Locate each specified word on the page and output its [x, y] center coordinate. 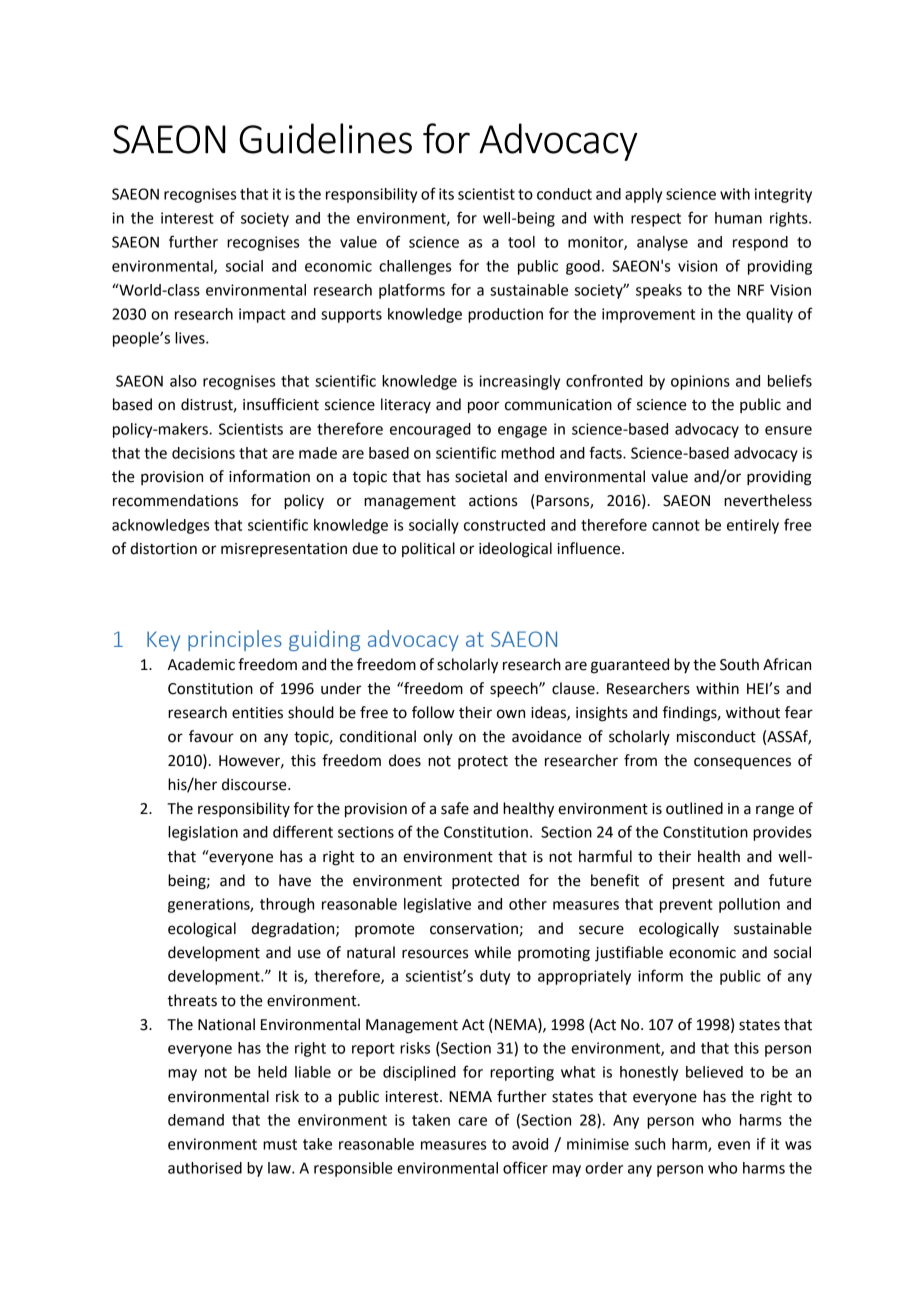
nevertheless [768, 500]
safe [455, 808]
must [280, 1144]
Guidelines [325, 138]
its [446, 194]
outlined [694, 808]
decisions [203, 453]
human [738, 218]
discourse [255, 784]
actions [493, 501]
